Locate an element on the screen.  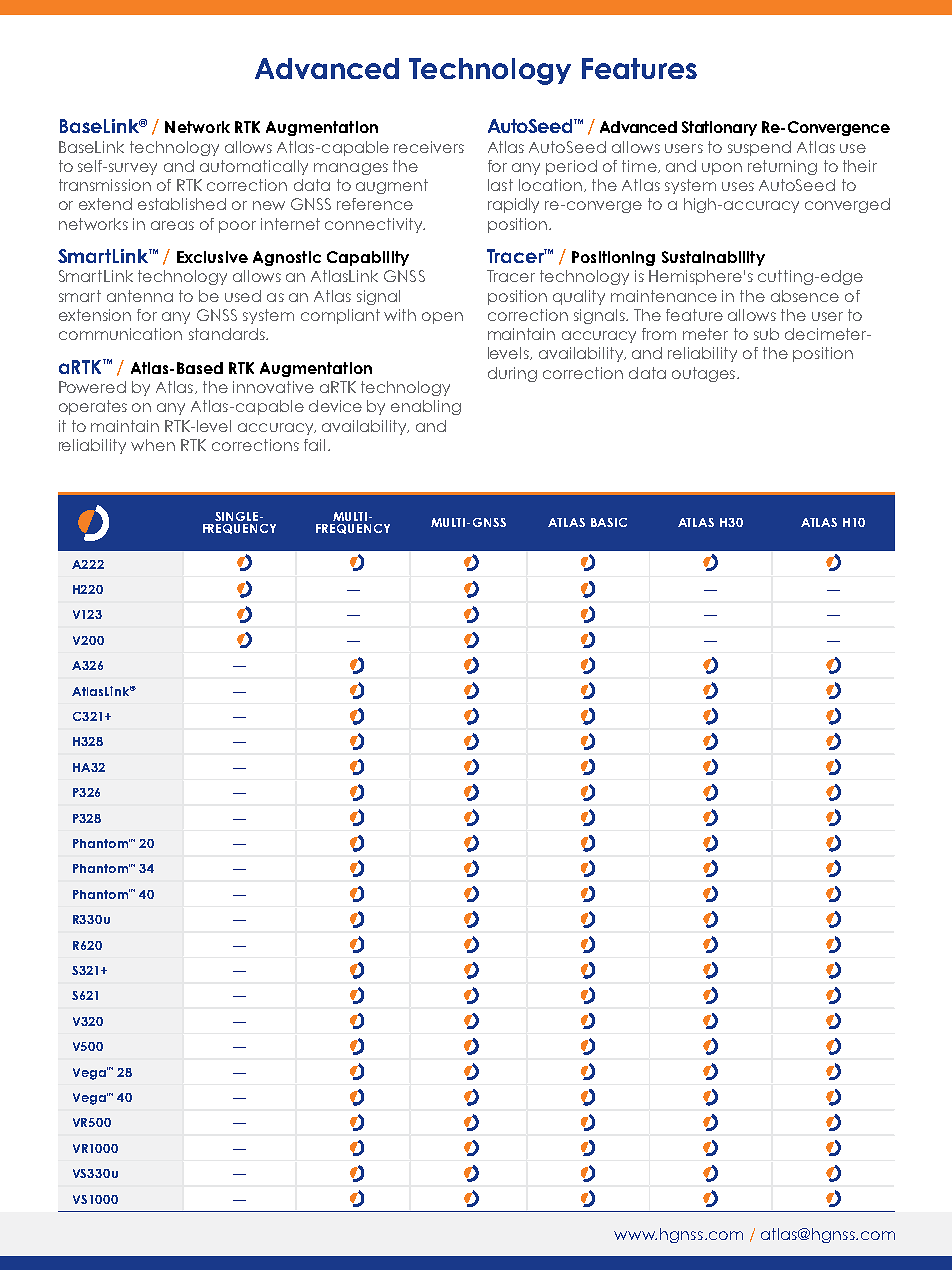
quality is located at coordinates (579, 297).
